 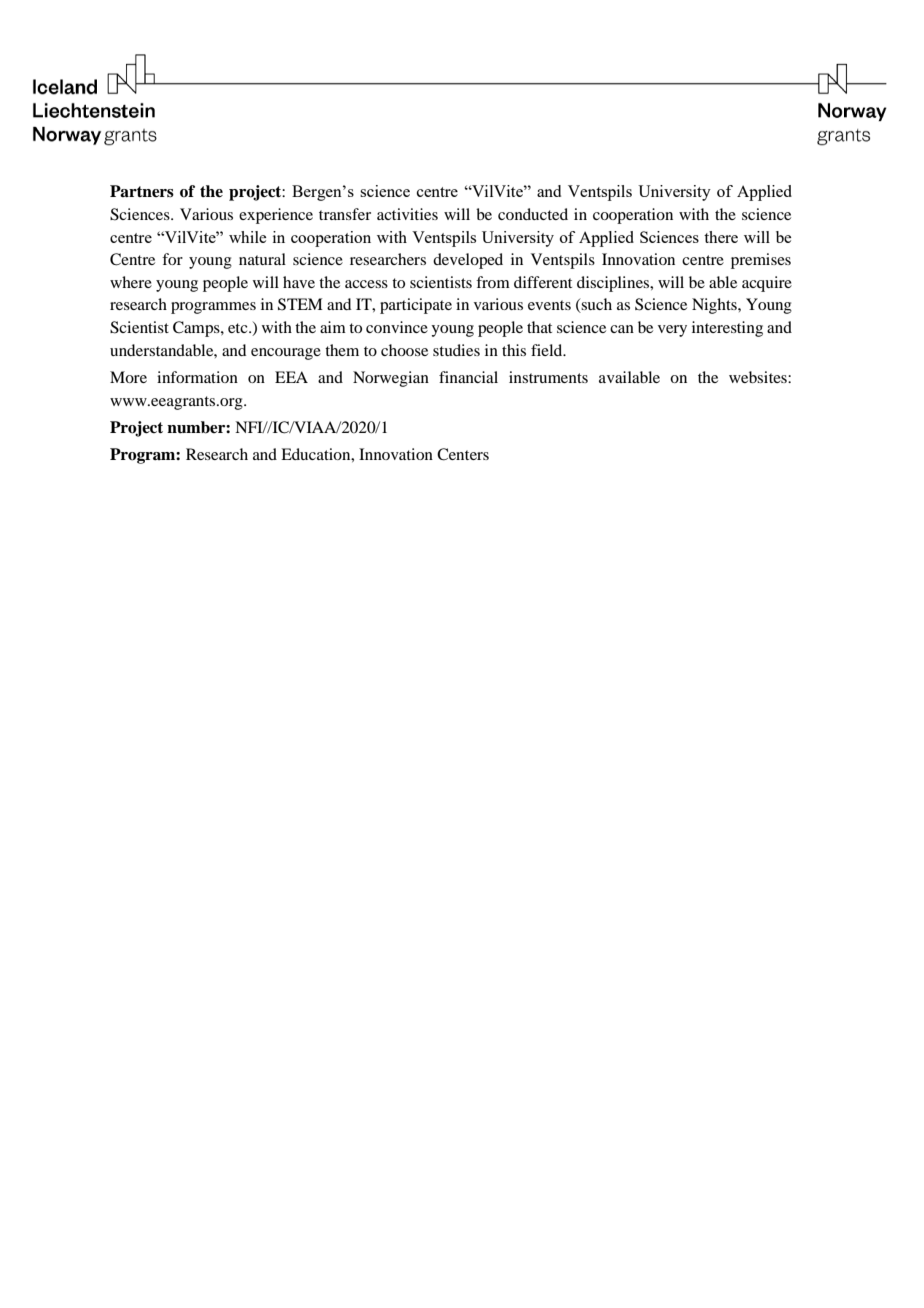 What do you see at coordinates (533, 214) in the document?
I see `conducted` at bounding box center [533, 214].
